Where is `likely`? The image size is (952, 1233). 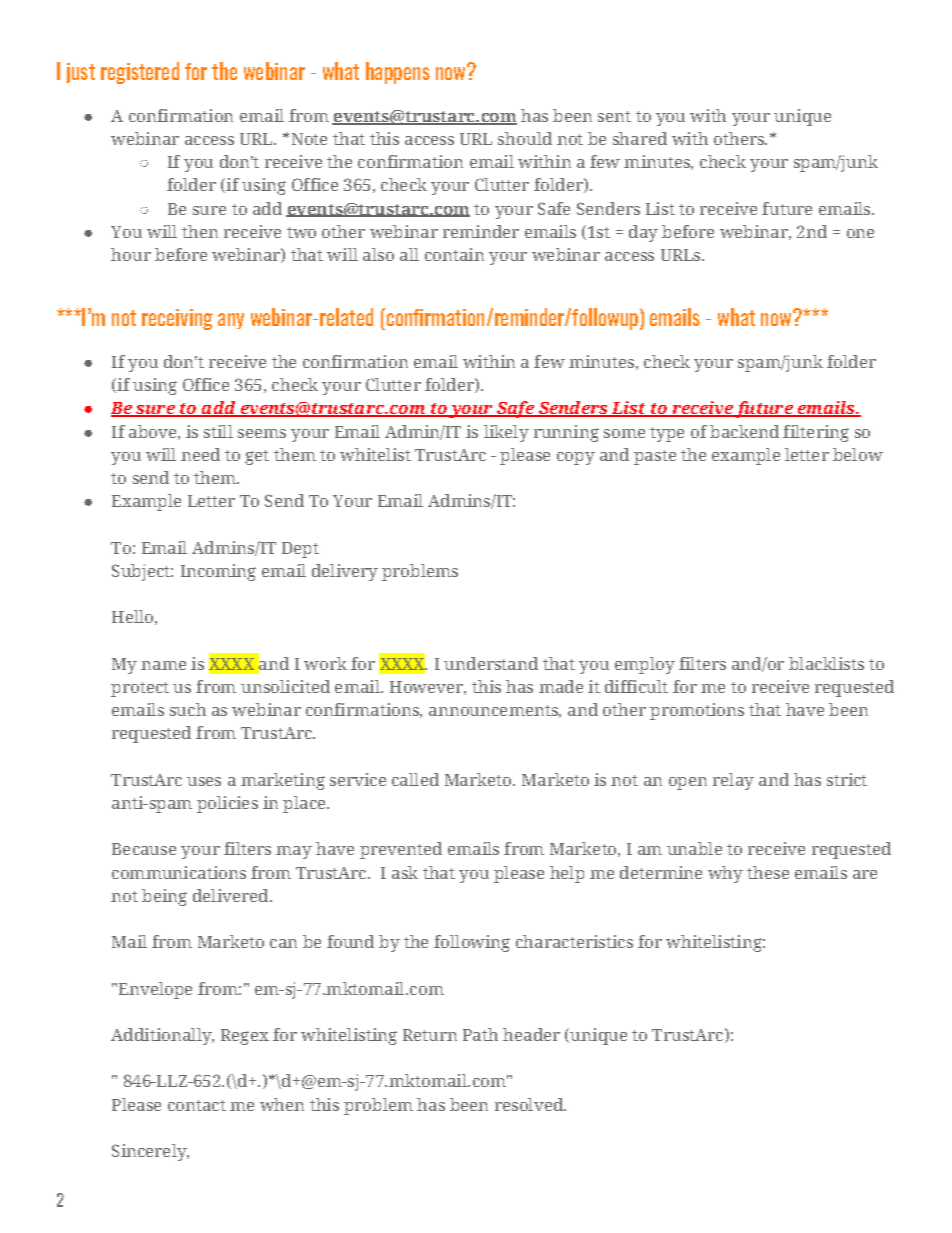 likely is located at coordinates (506, 433).
